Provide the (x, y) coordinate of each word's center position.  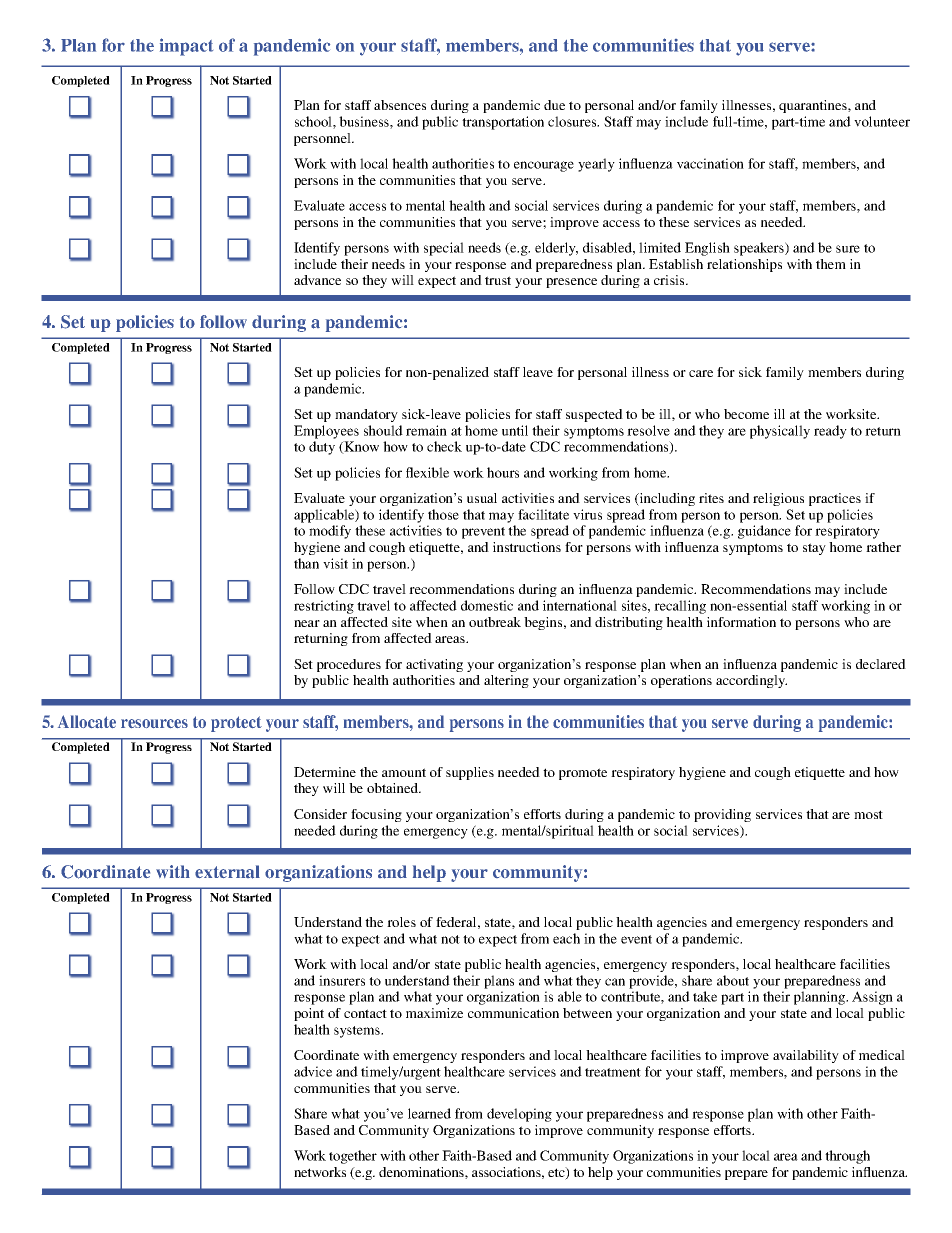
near (307, 623)
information (741, 622)
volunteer (882, 121)
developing (519, 1115)
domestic (487, 605)
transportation (503, 123)
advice (313, 1071)
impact (186, 47)
